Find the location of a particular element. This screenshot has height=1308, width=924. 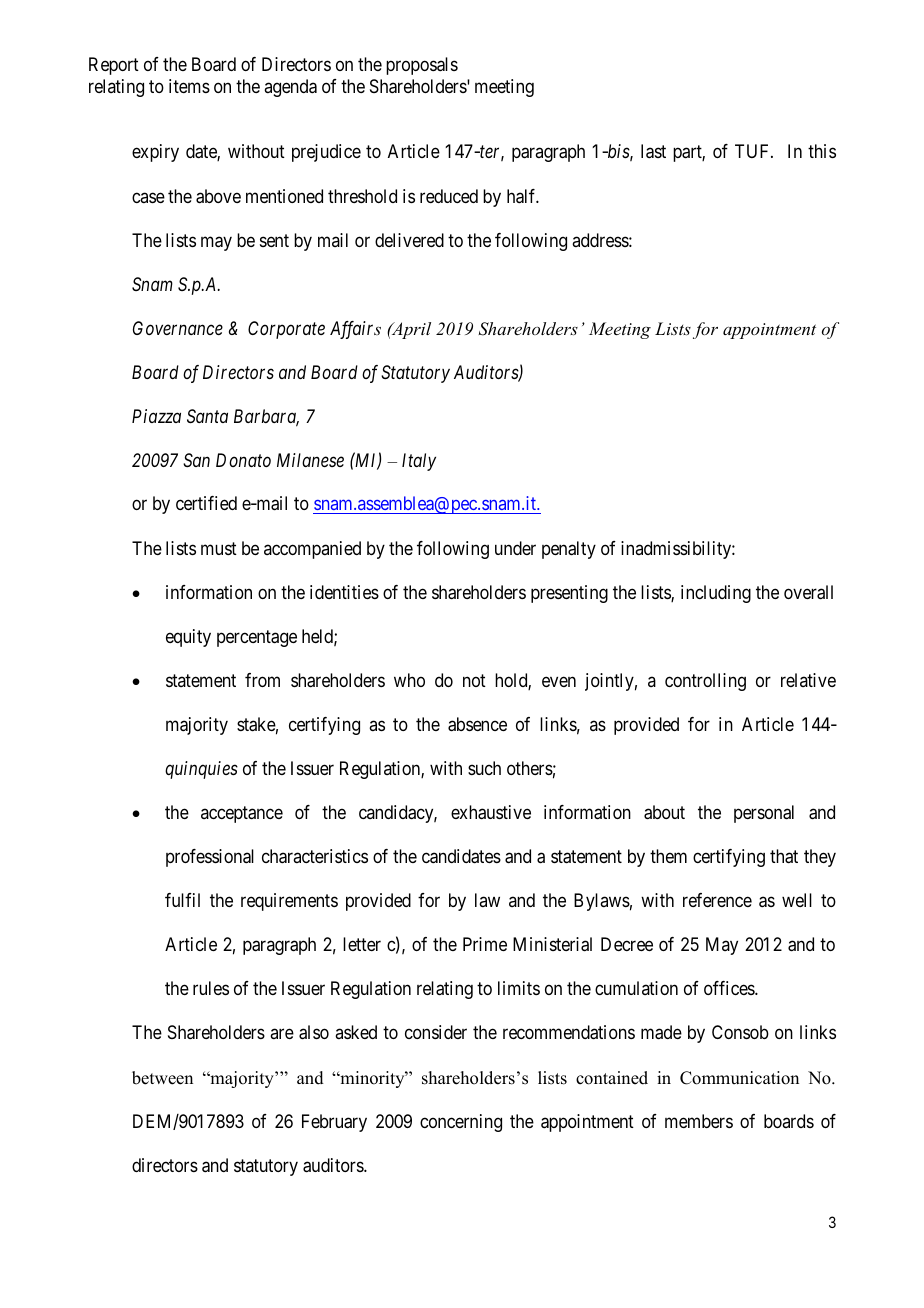

Affairs is located at coordinates (355, 330).
